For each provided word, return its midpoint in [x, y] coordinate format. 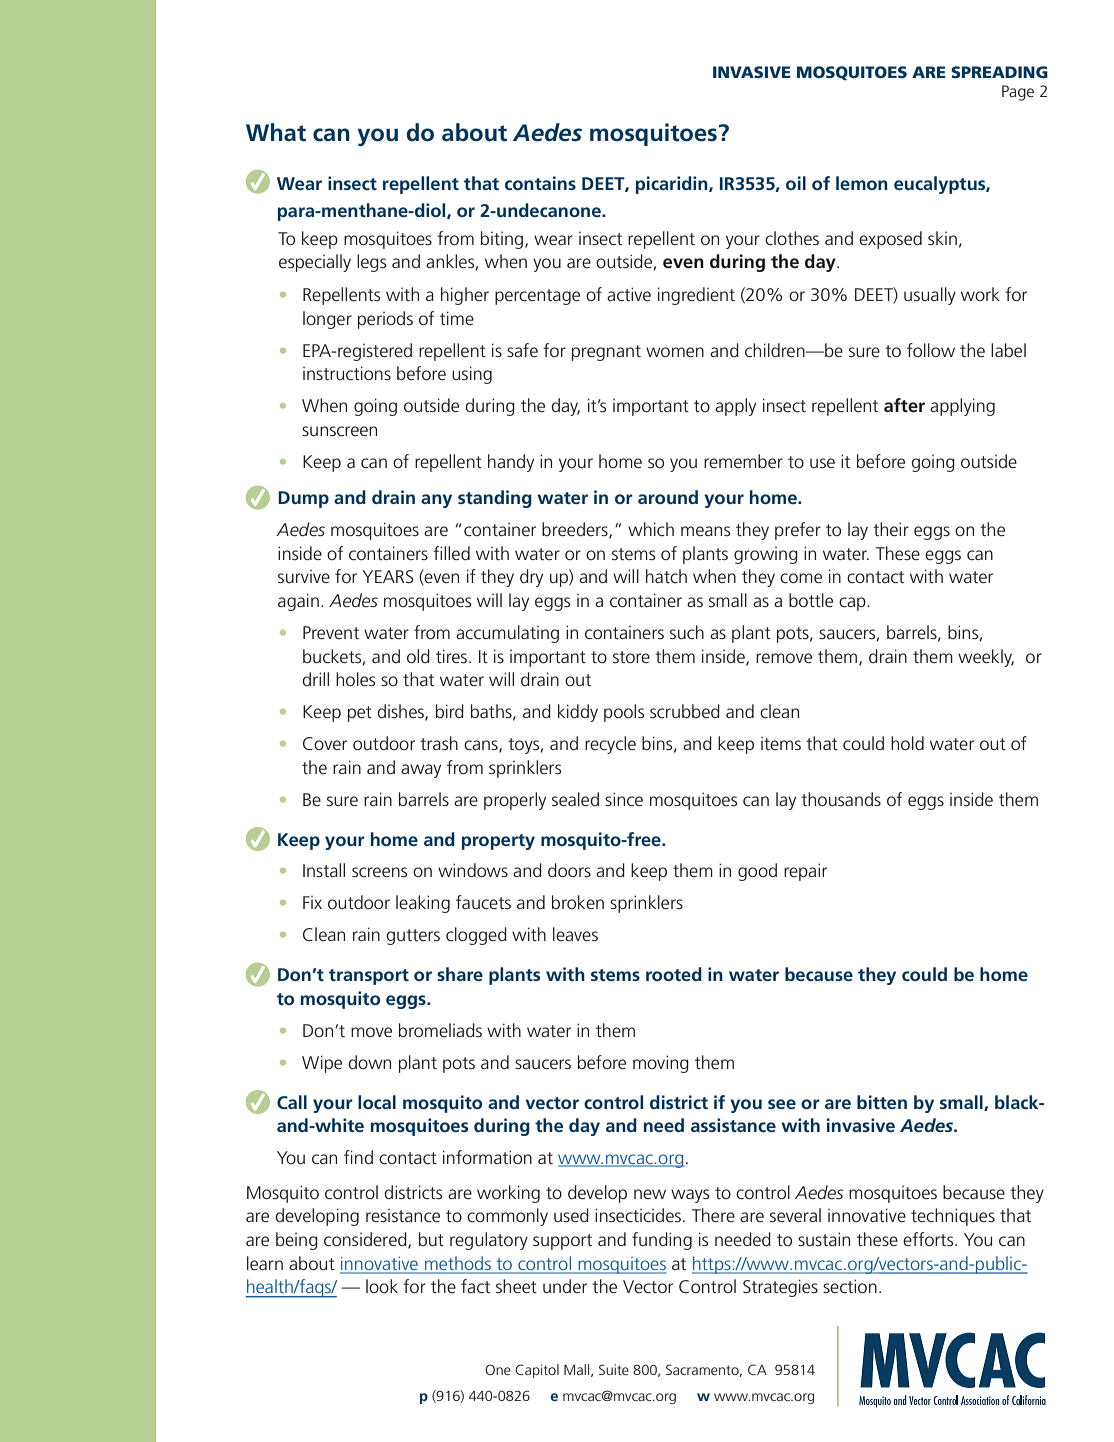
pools [624, 713]
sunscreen [339, 431]
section [850, 1286]
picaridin [673, 185]
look [382, 1286]
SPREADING [999, 72]
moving [661, 1064]
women [675, 352]
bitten [882, 1102]
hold [907, 743]
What [276, 132]
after [904, 405]
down [370, 1062]
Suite [614, 1369]
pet [360, 714]
